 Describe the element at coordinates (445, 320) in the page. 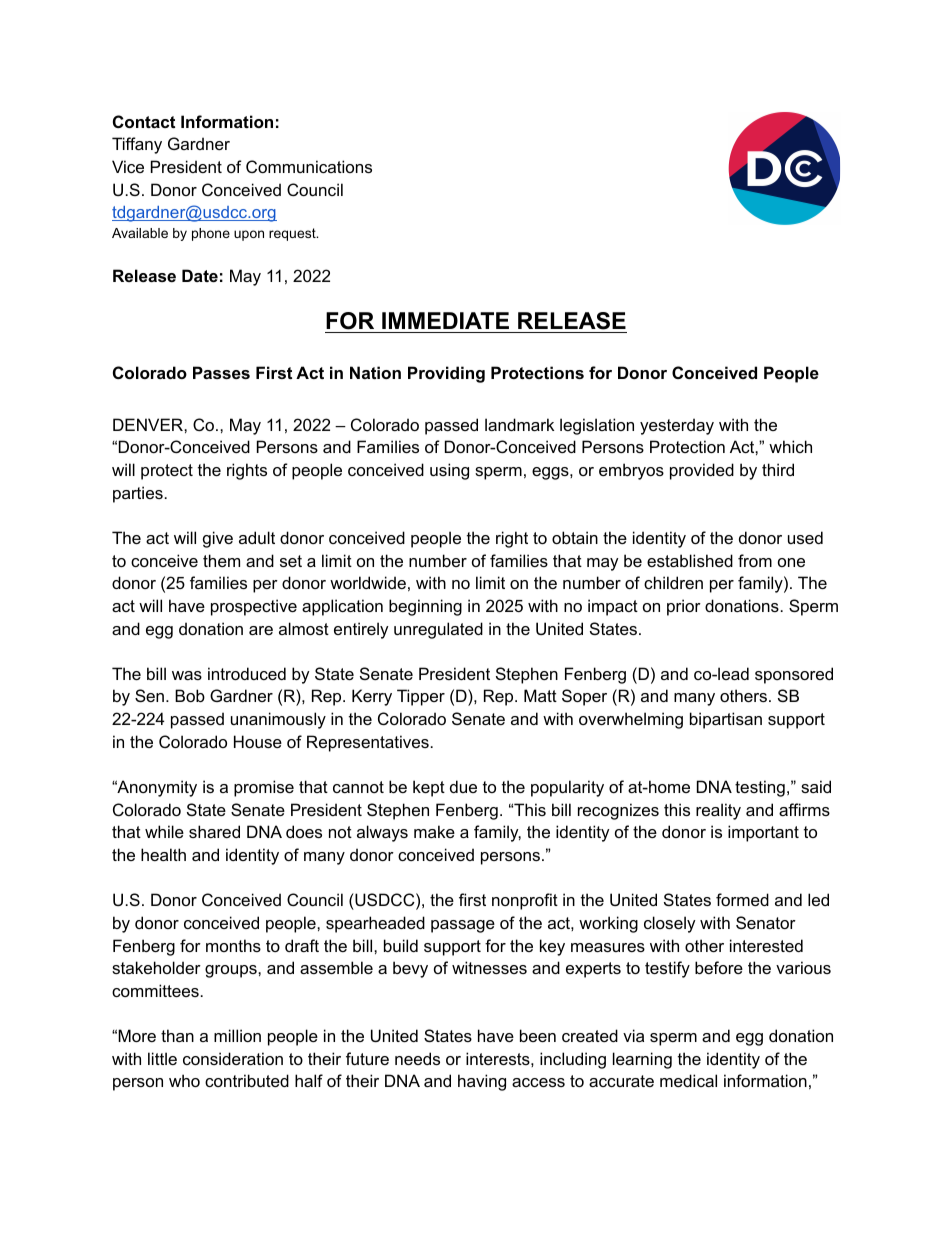

I see `IMMEDIATE` at that location.
